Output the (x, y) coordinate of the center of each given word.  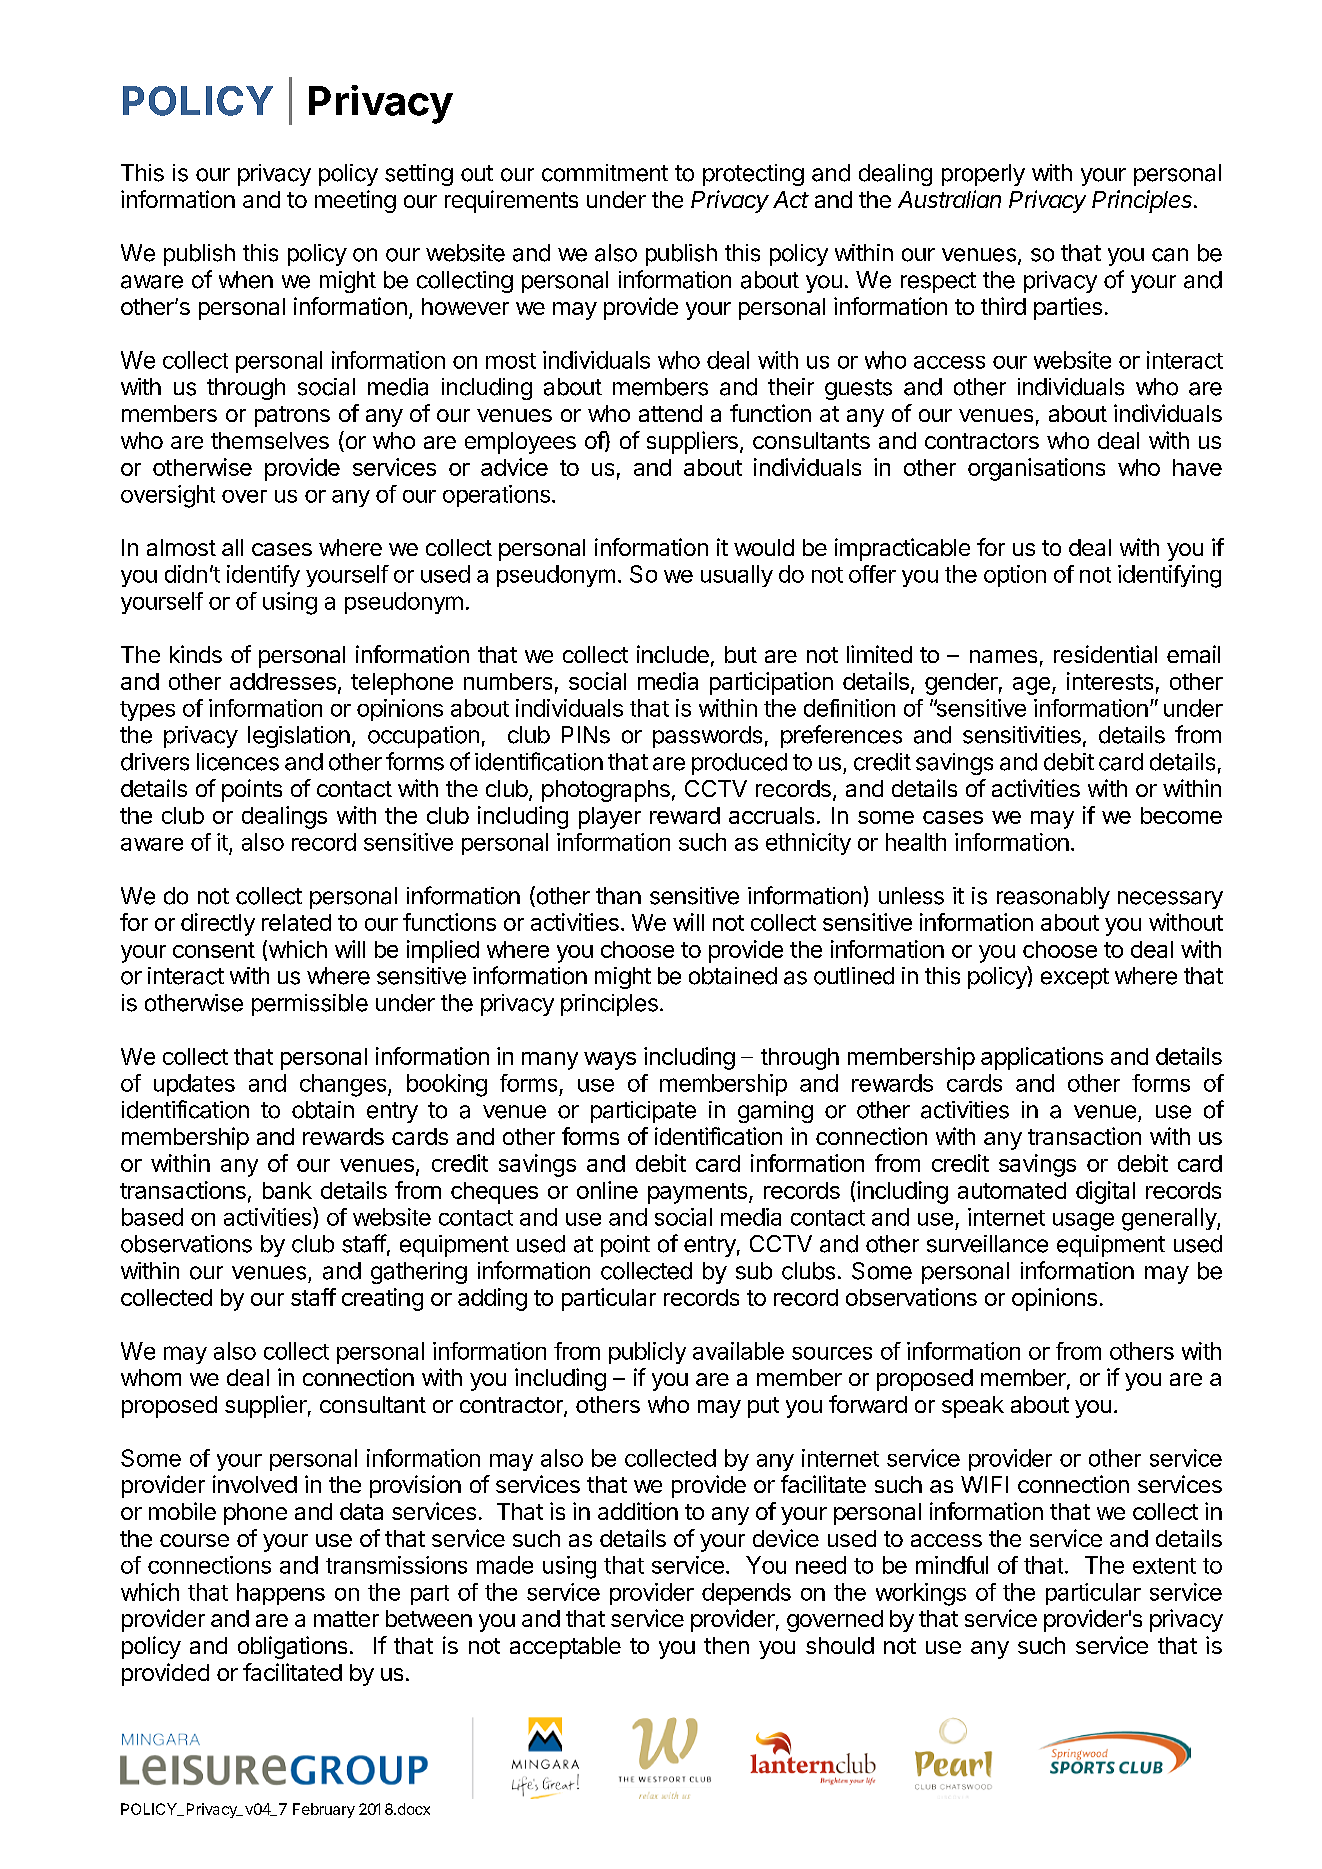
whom (151, 1377)
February (324, 1810)
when (246, 280)
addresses (283, 681)
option (1015, 576)
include (673, 654)
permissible (310, 1005)
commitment (605, 173)
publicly (647, 1353)
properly (983, 175)
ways (610, 1061)
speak (973, 1407)
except (1075, 978)
